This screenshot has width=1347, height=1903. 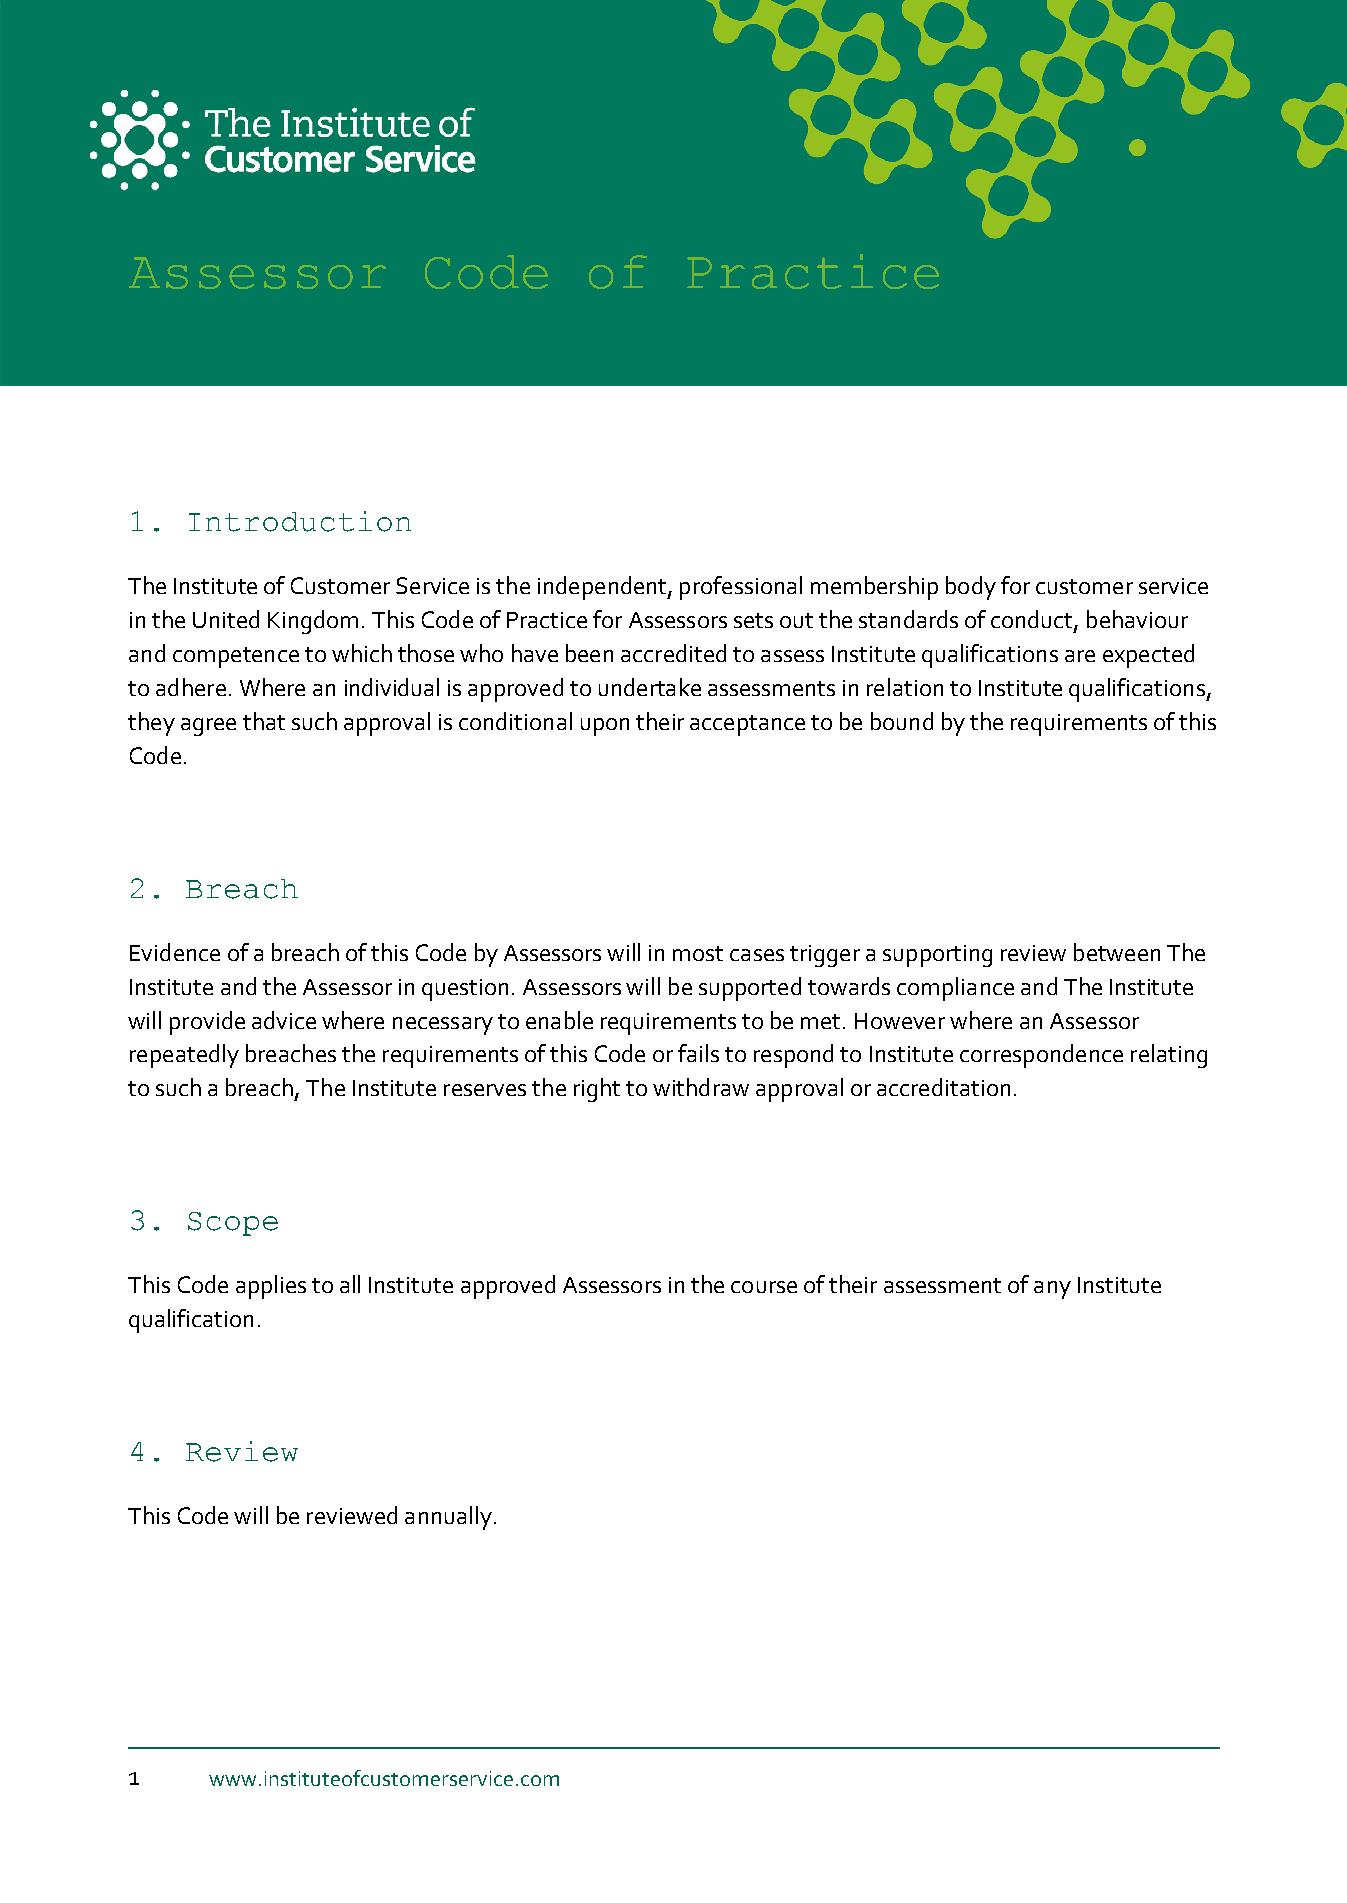 What do you see at coordinates (741, 588) in the screenshot?
I see `professional` at bounding box center [741, 588].
